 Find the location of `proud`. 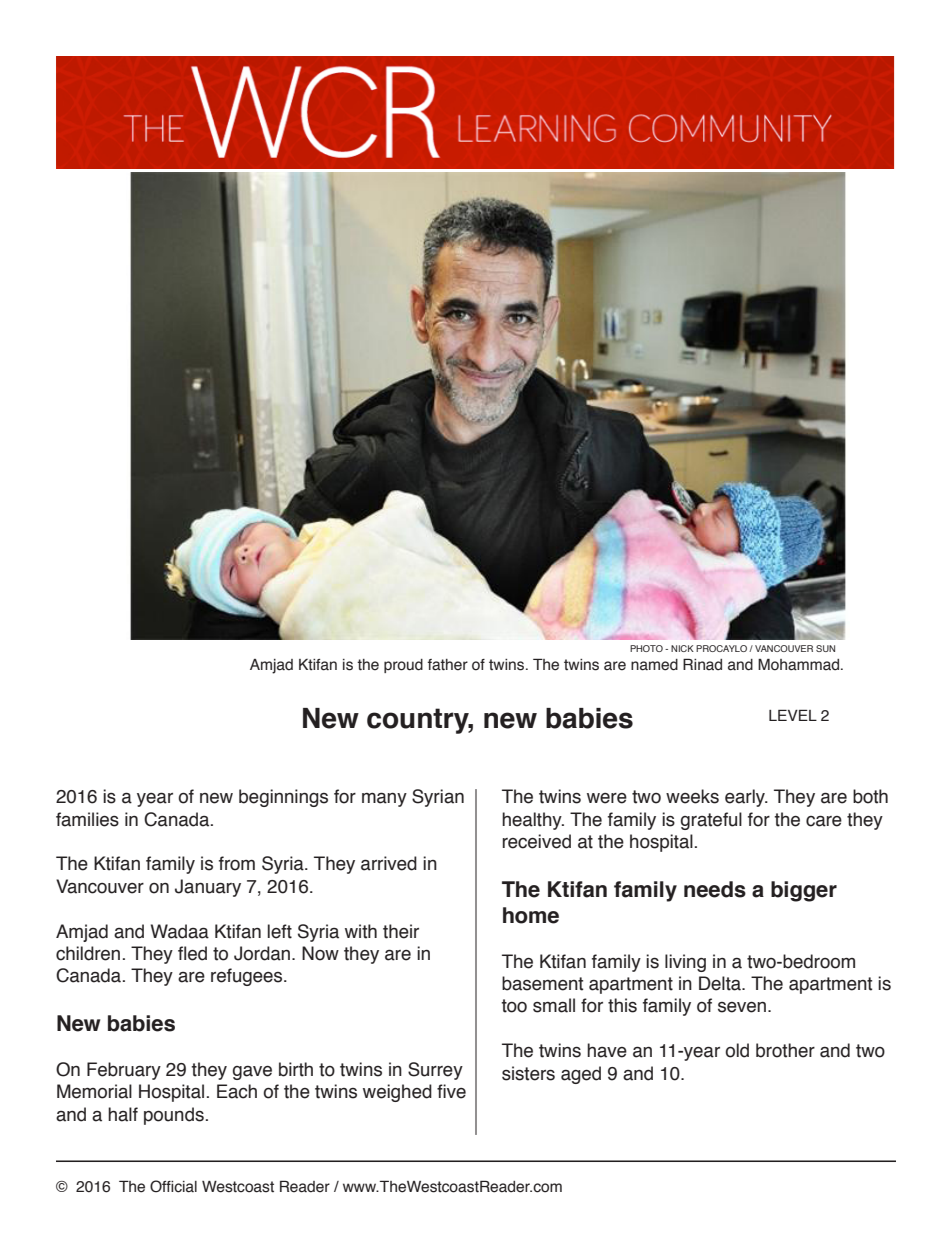

proud is located at coordinates (403, 666).
